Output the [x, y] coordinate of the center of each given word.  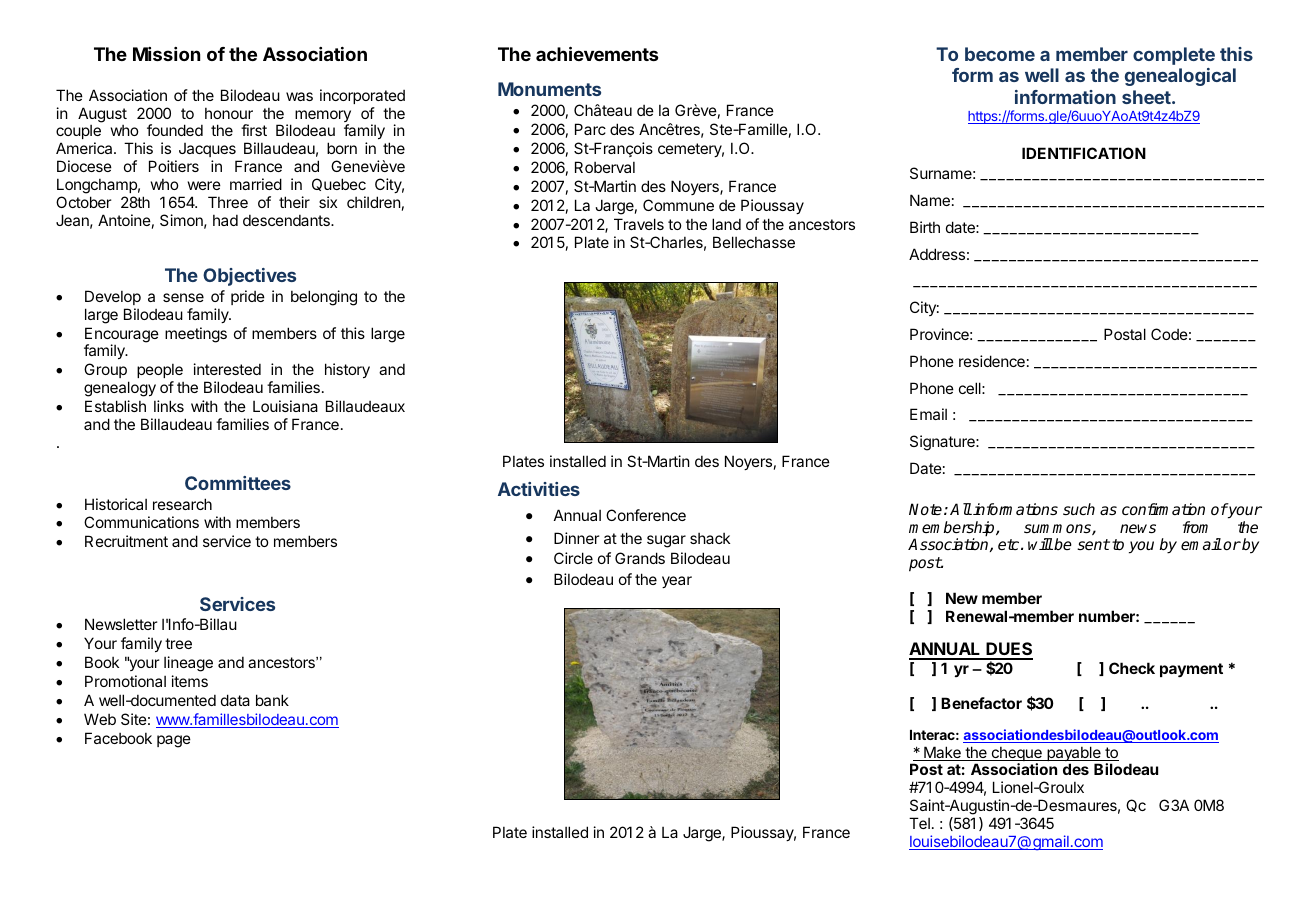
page [174, 741]
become [1000, 54]
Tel [919, 823]
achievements [597, 53]
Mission [166, 54]
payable [1074, 755]
